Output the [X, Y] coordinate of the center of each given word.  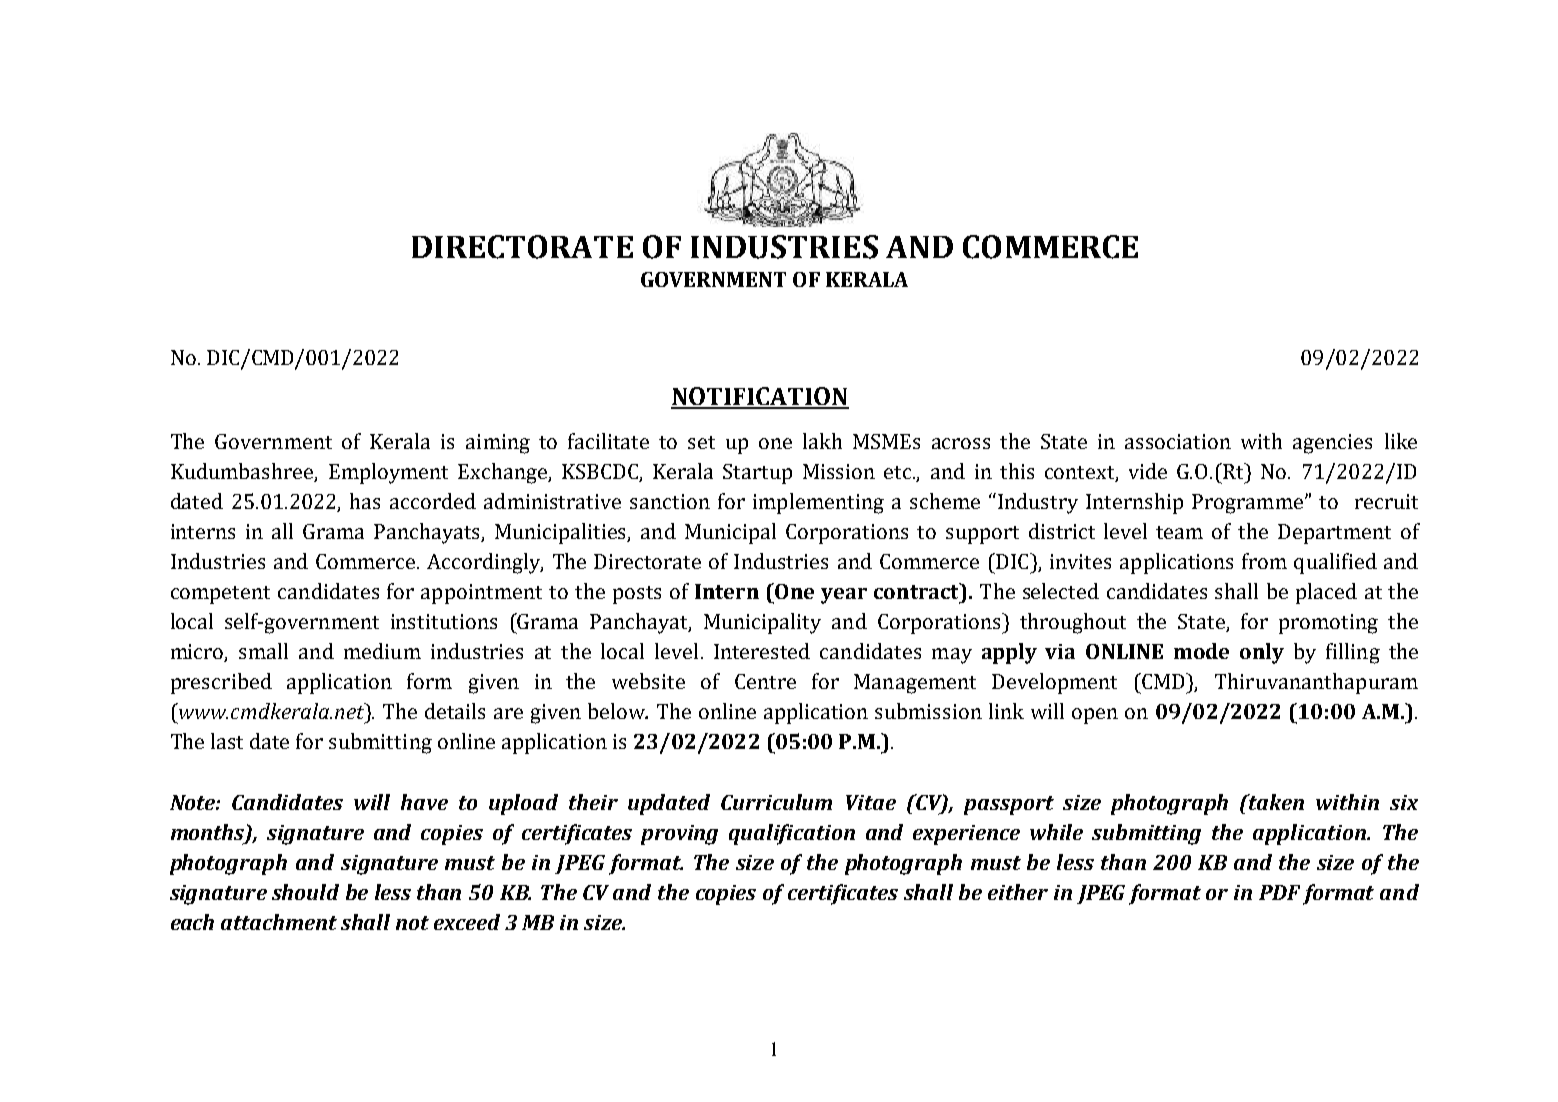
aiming [498, 444]
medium [382, 651]
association [1178, 441]
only [1262, 653]
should [305, 892]
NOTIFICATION [760, 397]
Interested [762, 651]
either [1018, 892]
